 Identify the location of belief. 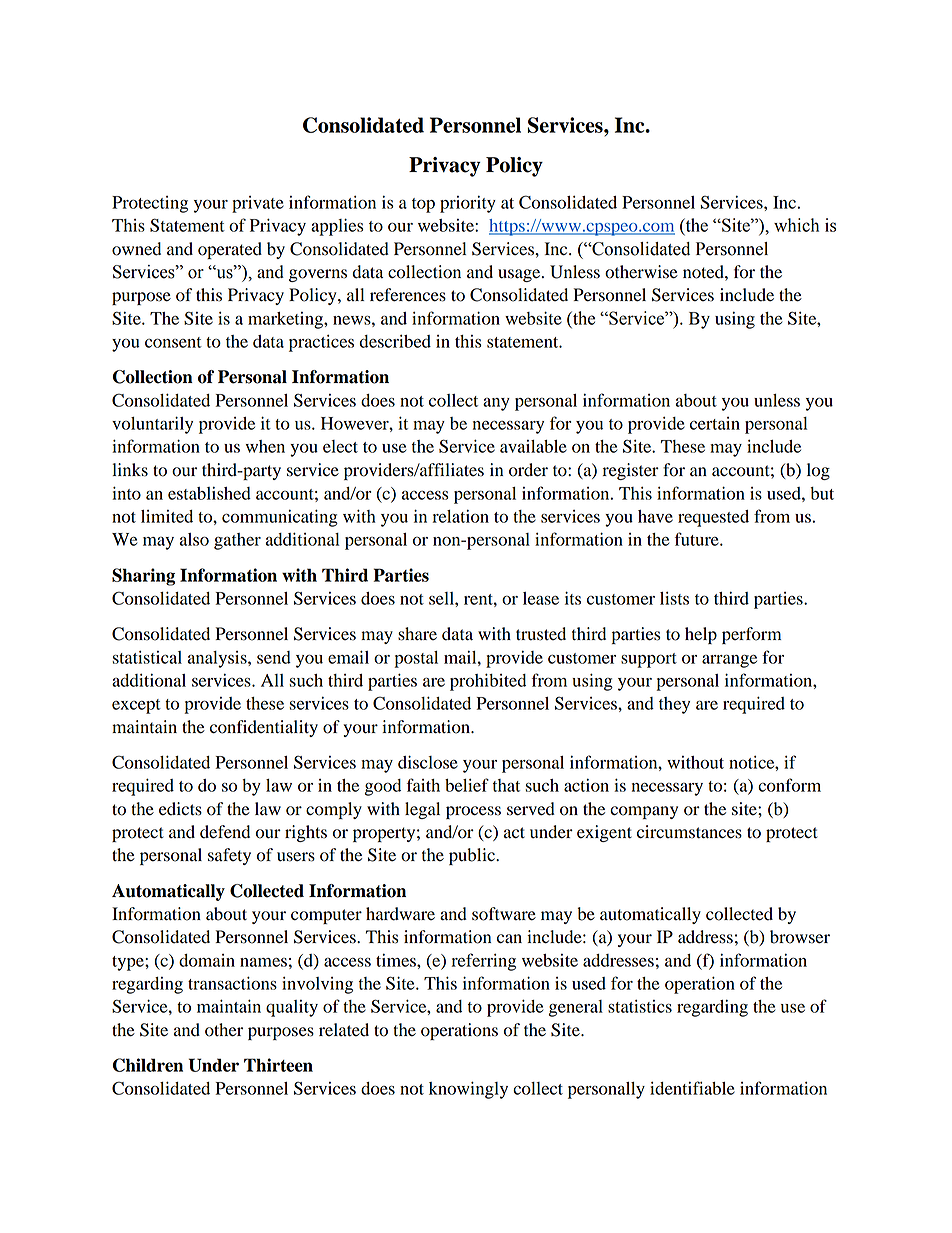
(467, 785).
